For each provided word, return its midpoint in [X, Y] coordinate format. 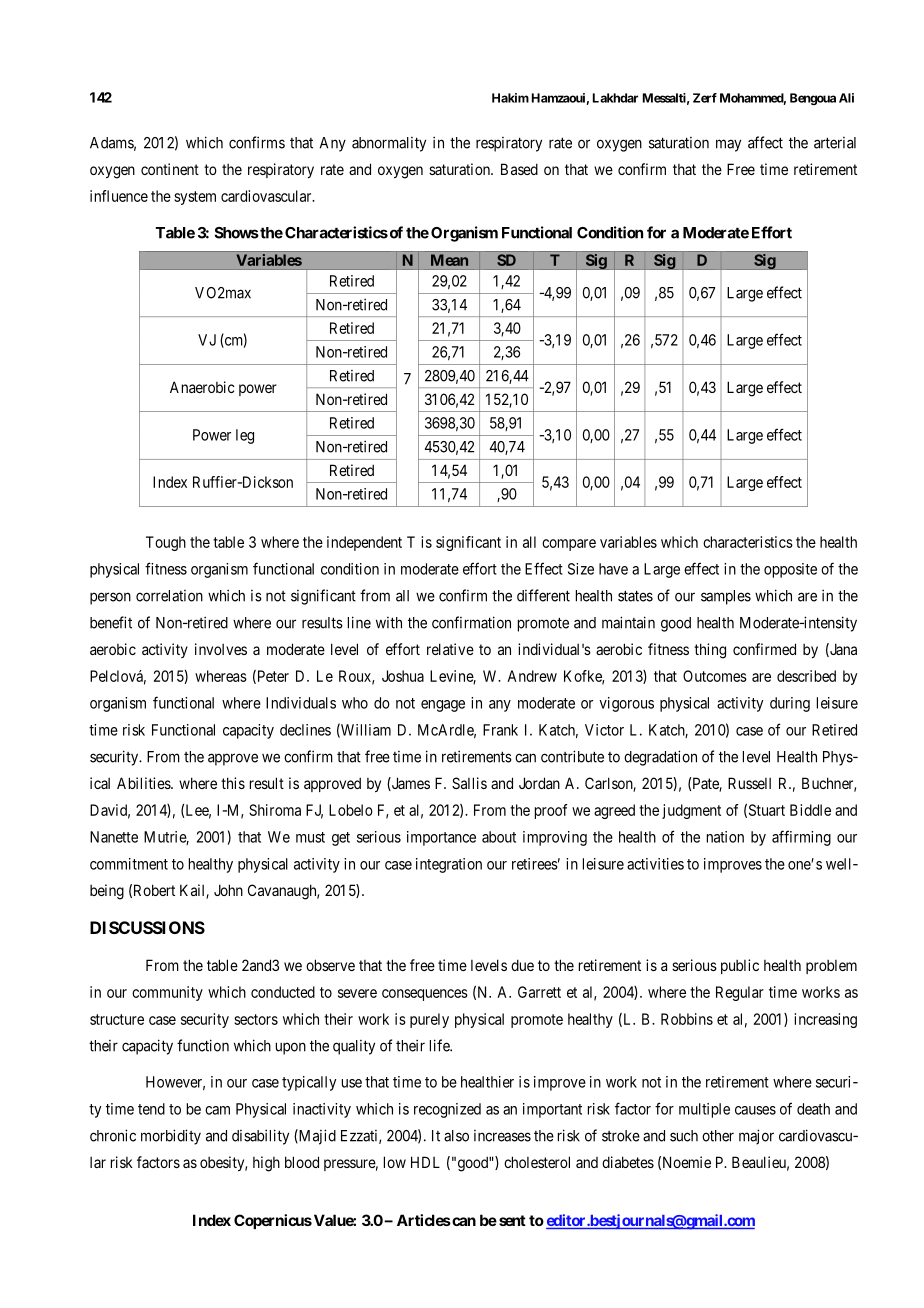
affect [765, 142]
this [233, 783]
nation [725, 837]
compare [569, 545]
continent [170, 169]
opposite [790, 570]
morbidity [171, 1137]
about [499, 837]
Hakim [510, 98]
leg [245, 436]
